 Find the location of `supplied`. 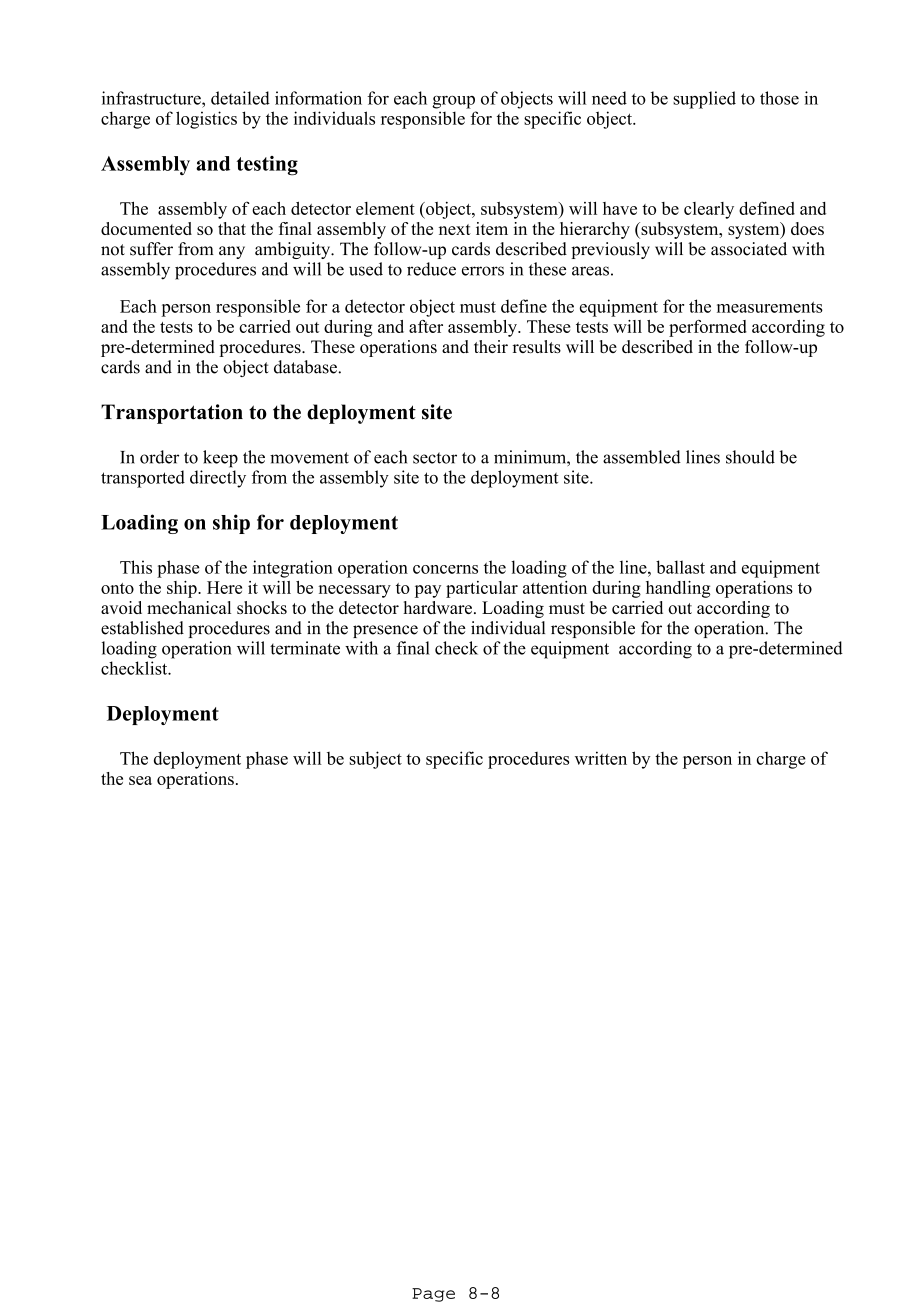

supplied is located at coordinates (704, 100).
